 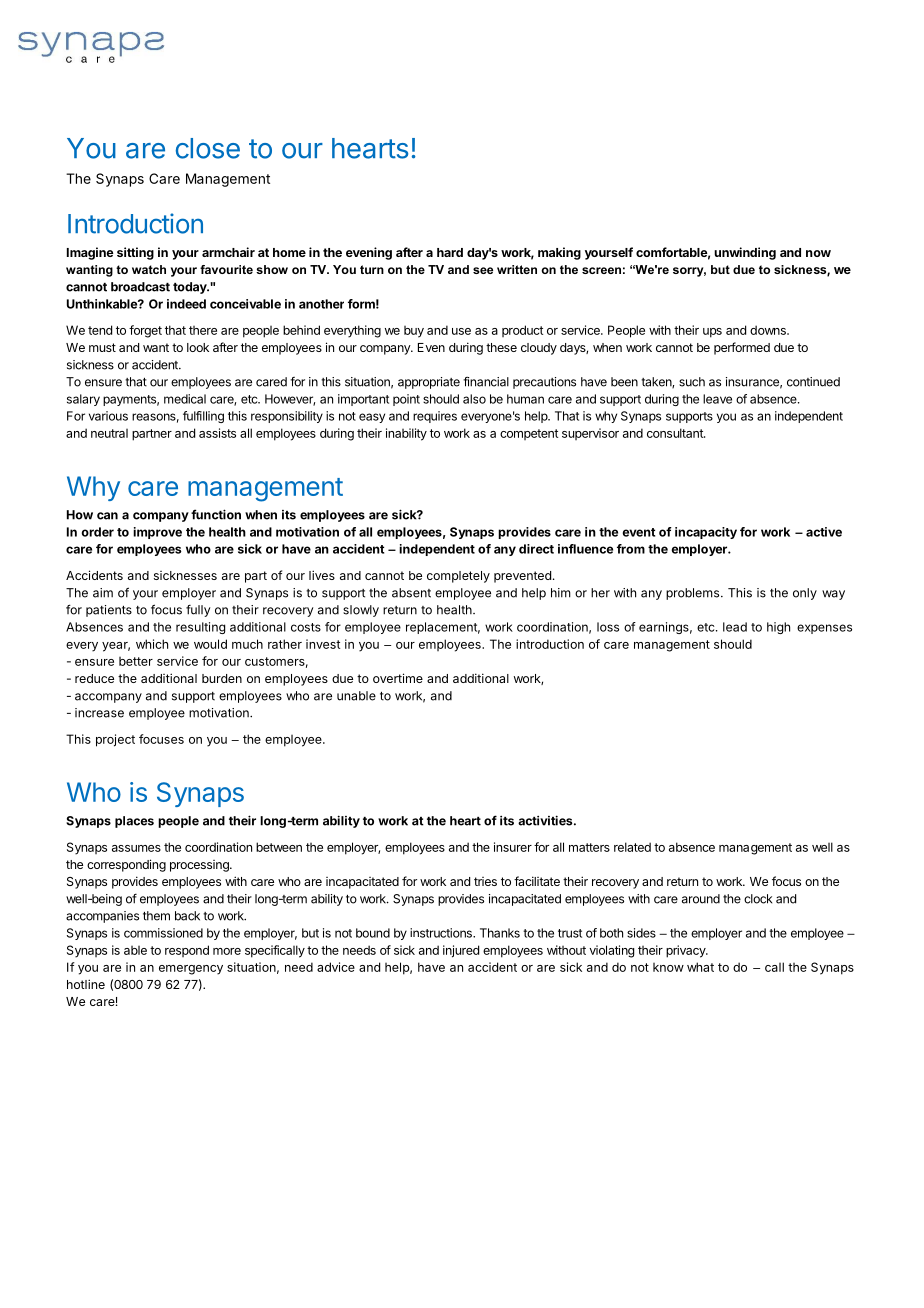 What do you see at coordinates (208, 148) in the screenshot?
I see `close` at bounding box center [208, 148].
